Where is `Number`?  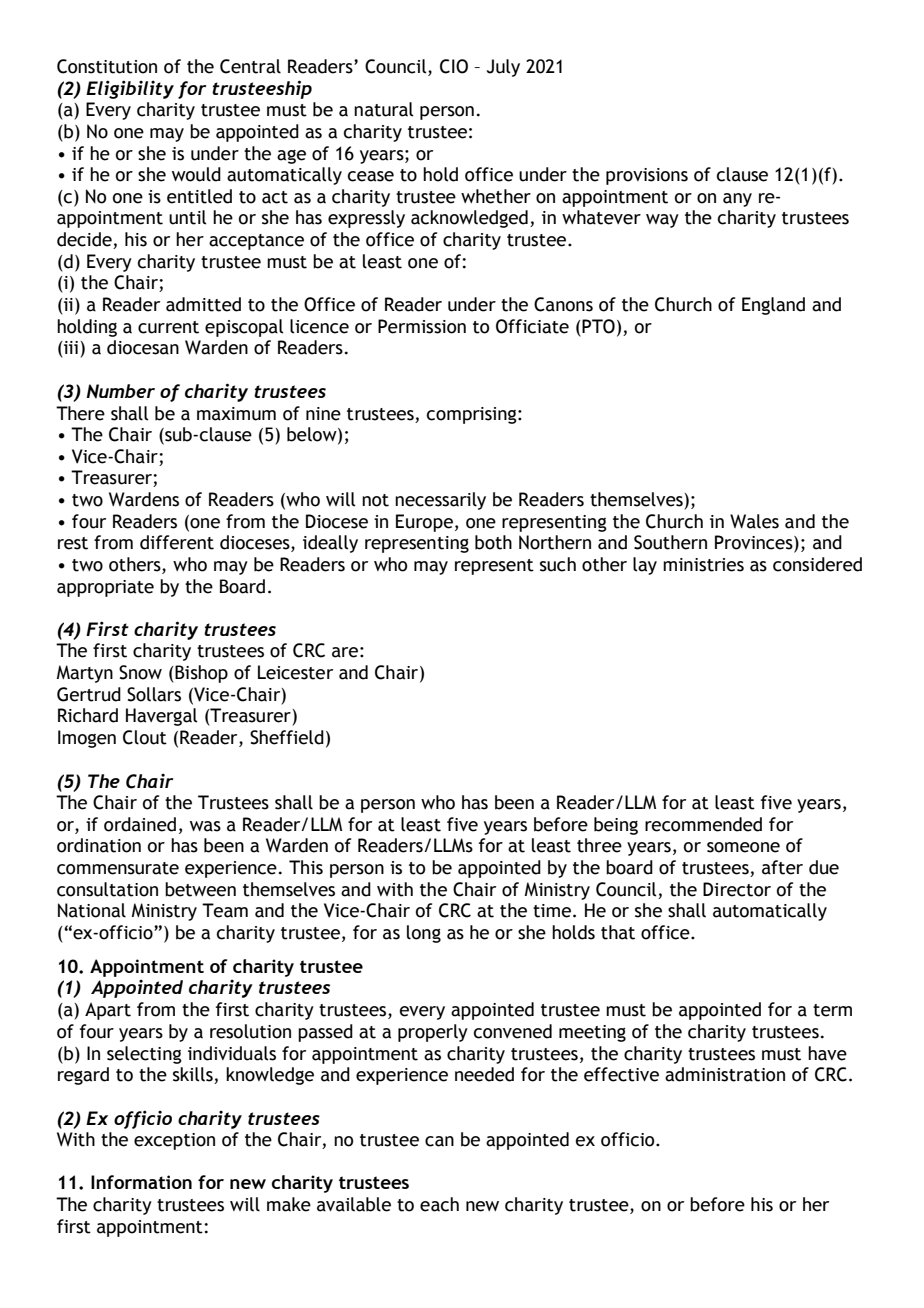 Number is located at coordinates (120, 391).
